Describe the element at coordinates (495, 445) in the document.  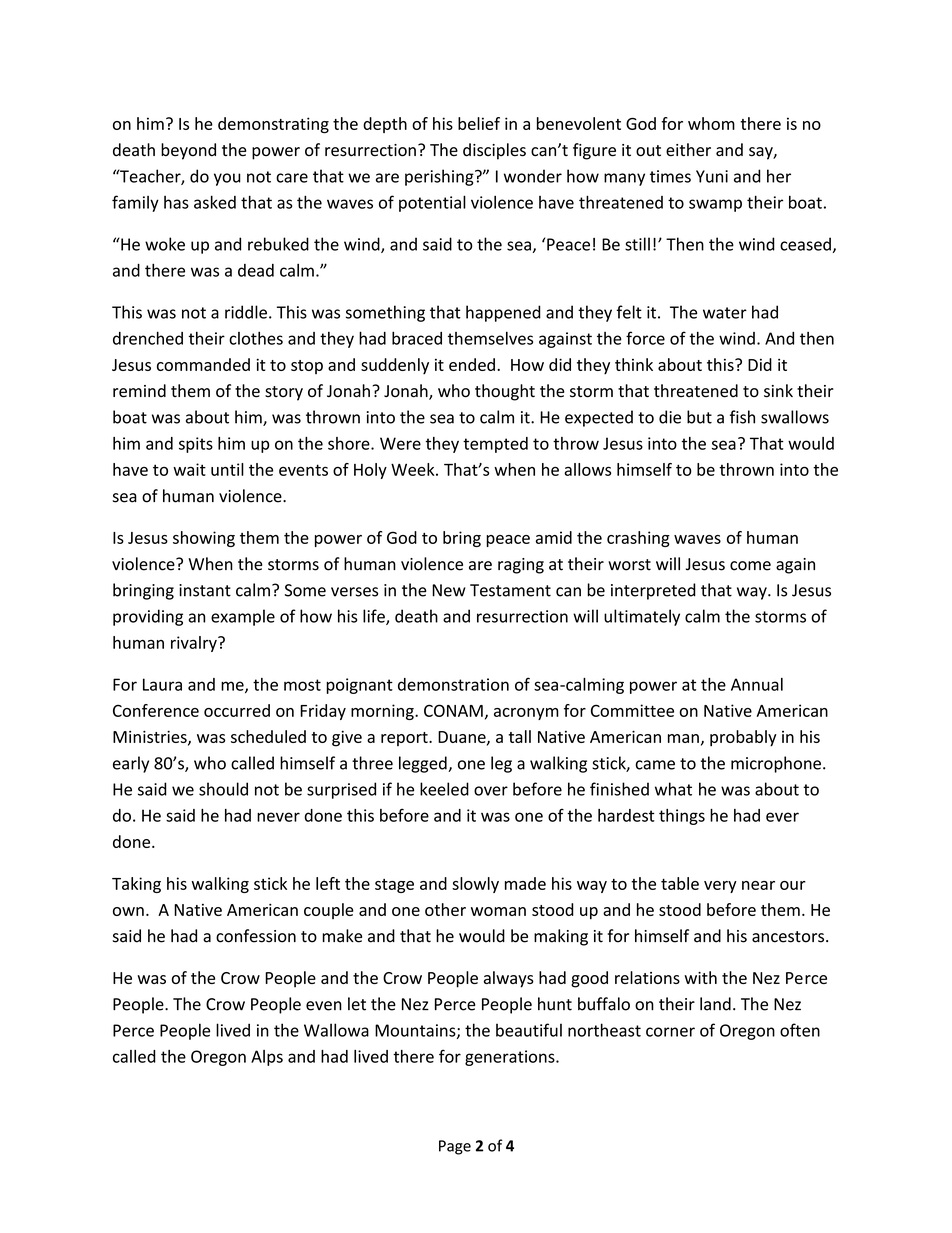
I see `tempted` at that location.
